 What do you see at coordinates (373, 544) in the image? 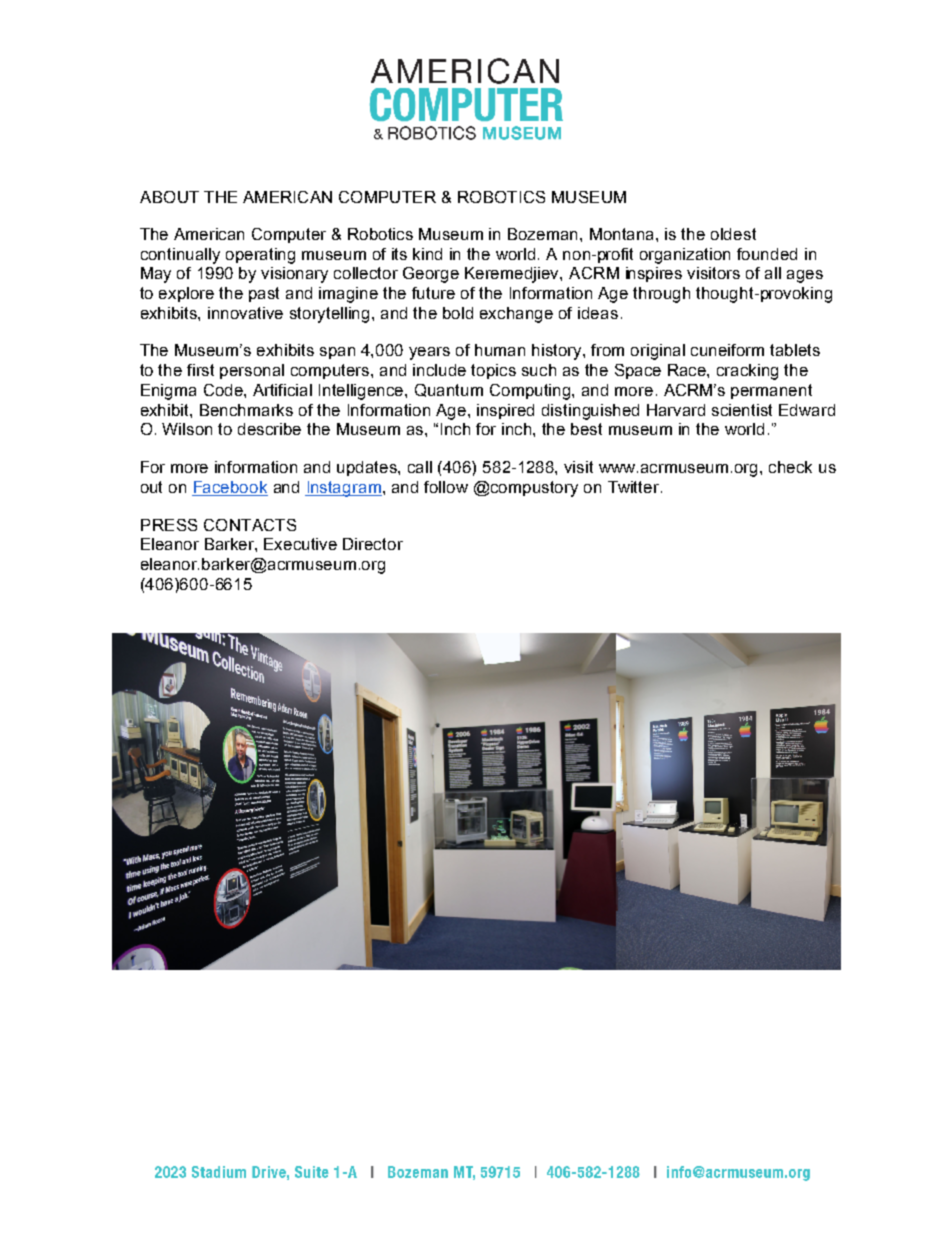
I see `Director` at bounding box center [373, 544].
